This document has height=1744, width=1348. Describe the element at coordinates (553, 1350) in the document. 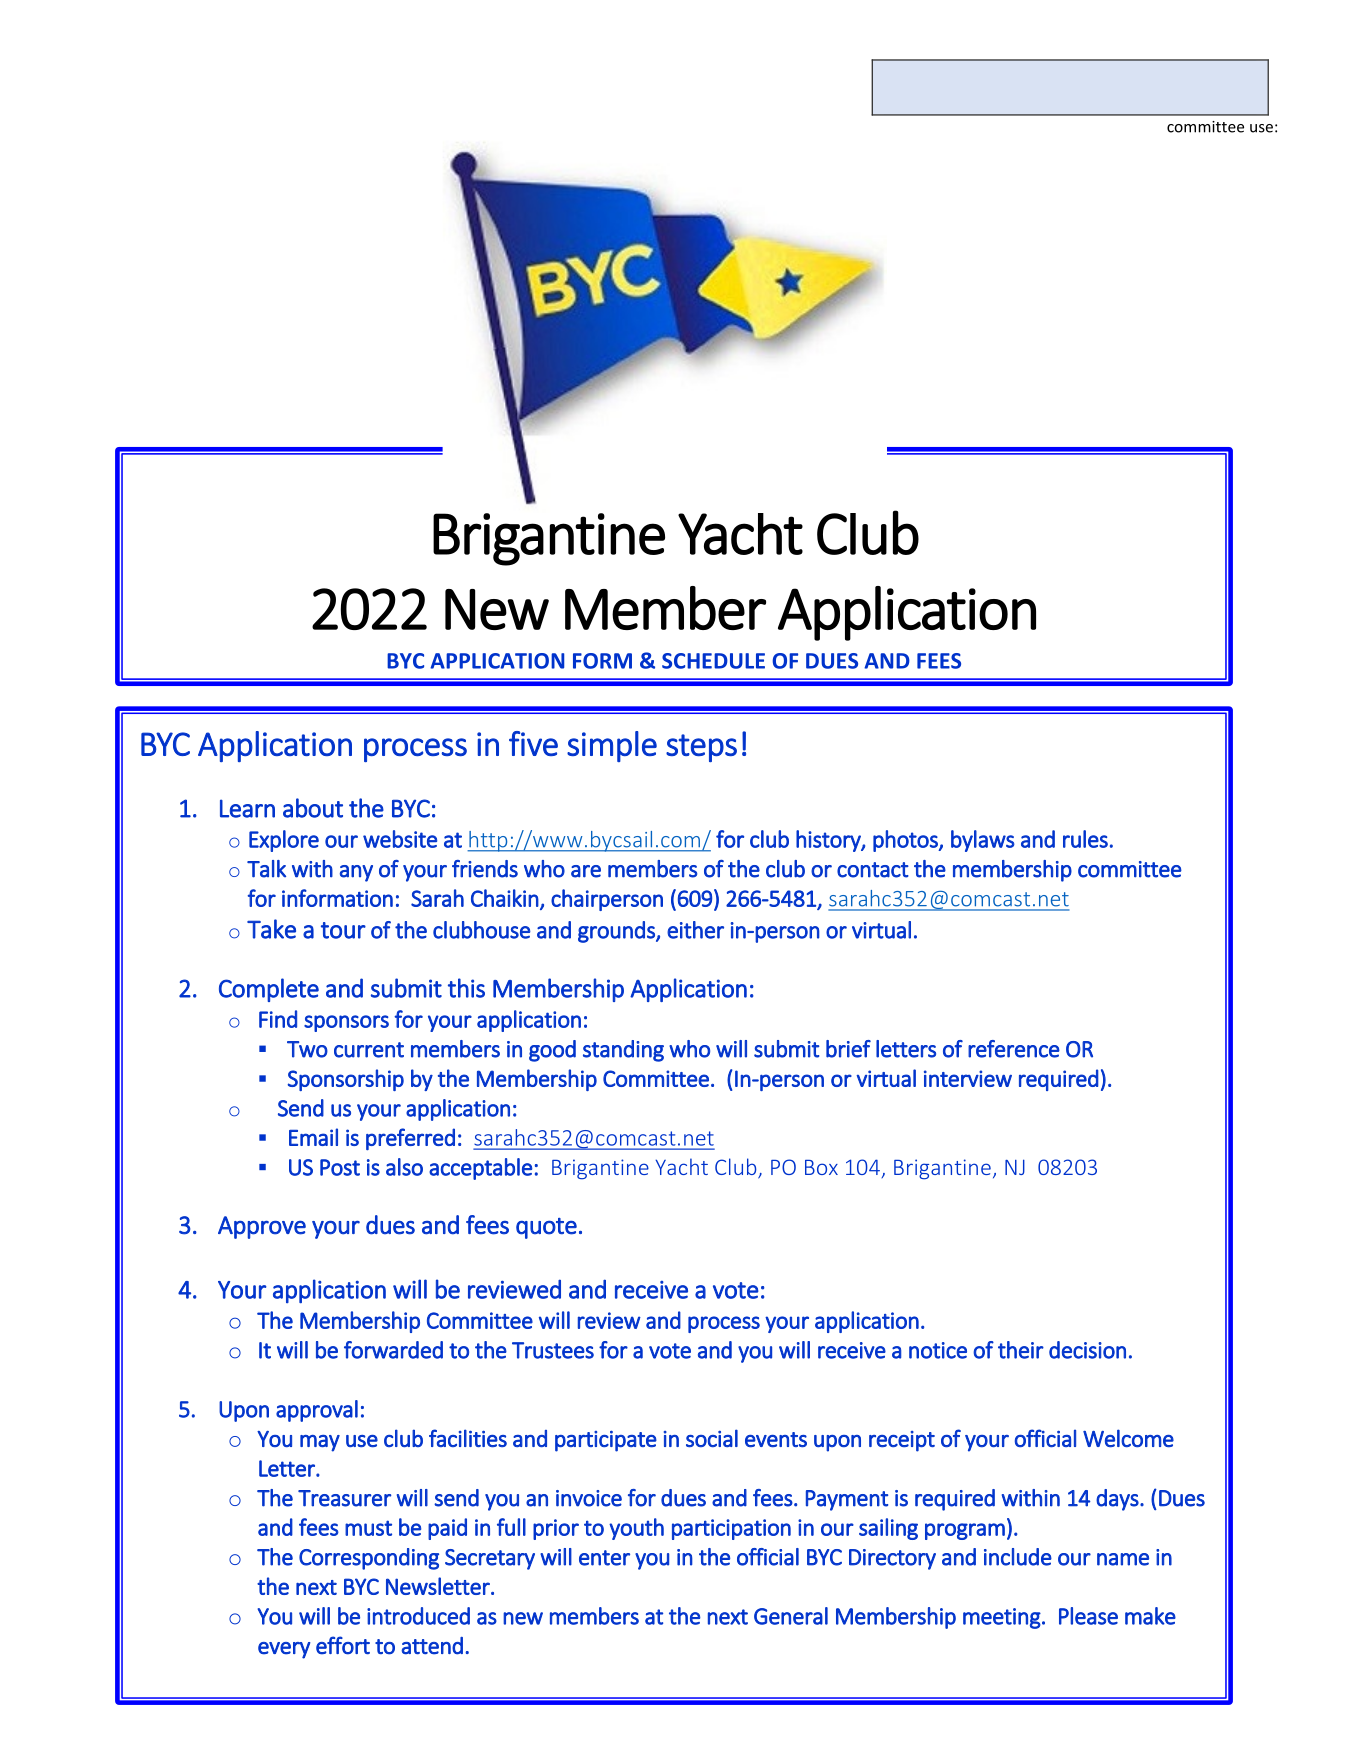

I see `Trustees` at that location.
